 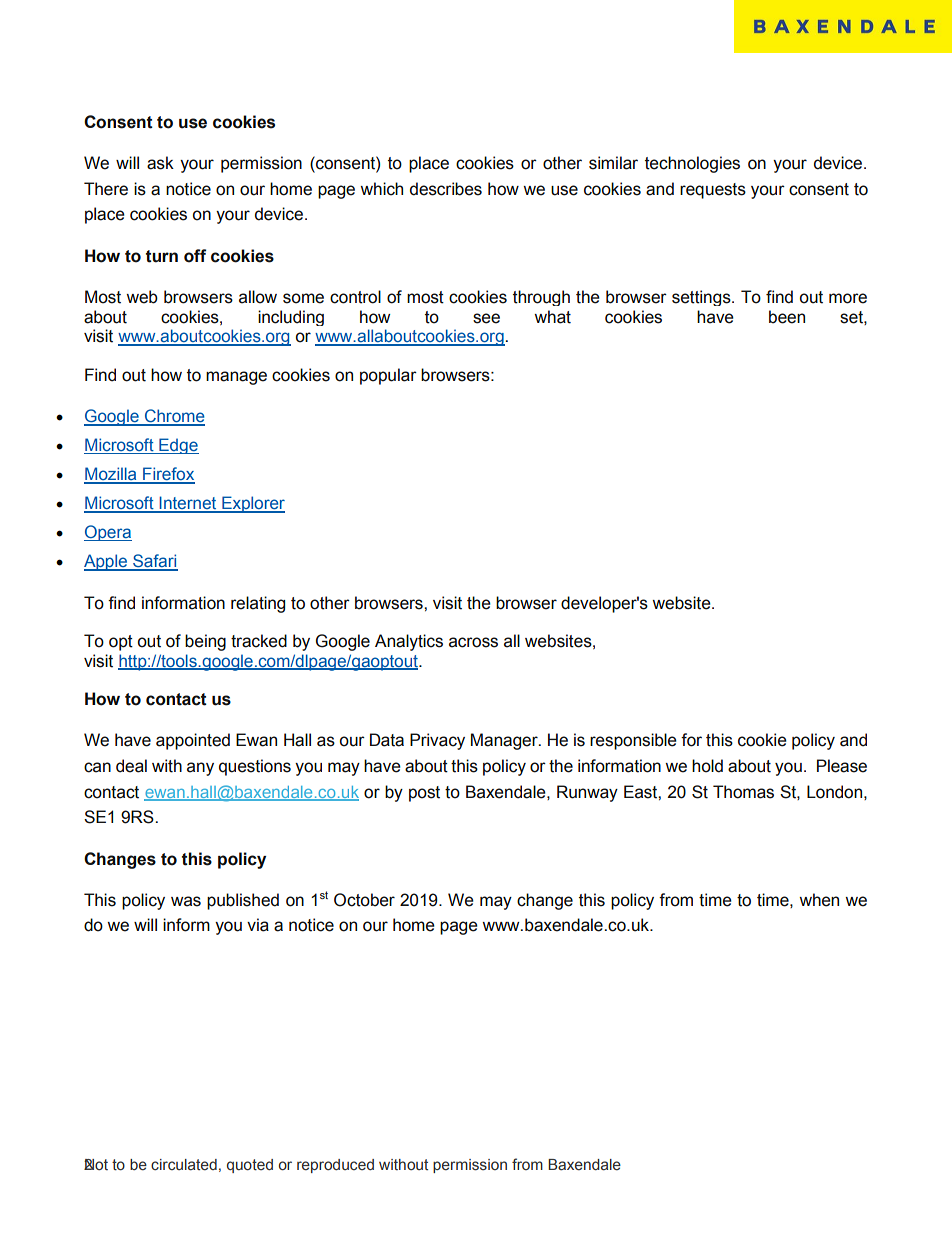 I want to click on describes, so click(x=446, y=189).
